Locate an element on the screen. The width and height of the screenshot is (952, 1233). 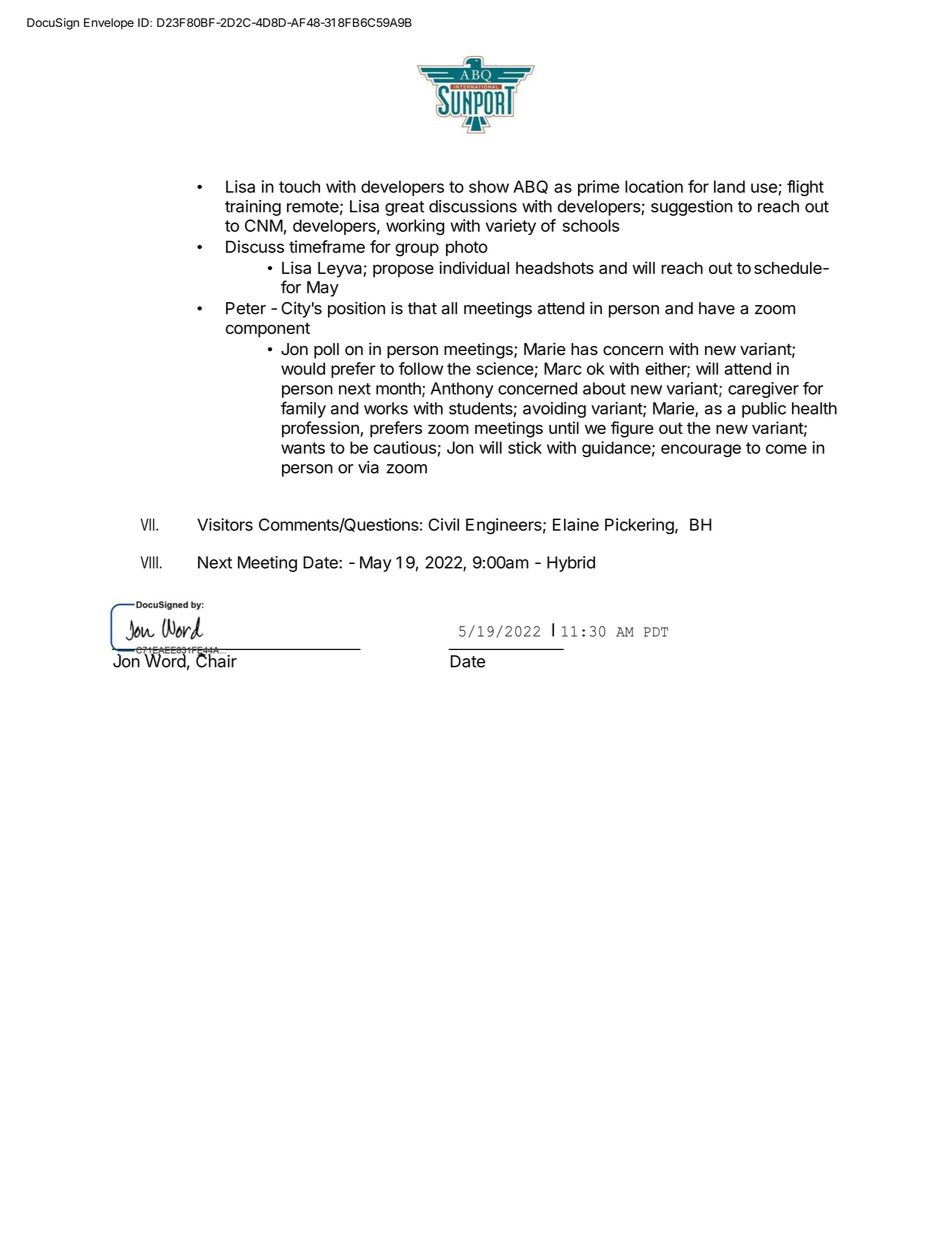
have is located at coordinates (717, 308).
